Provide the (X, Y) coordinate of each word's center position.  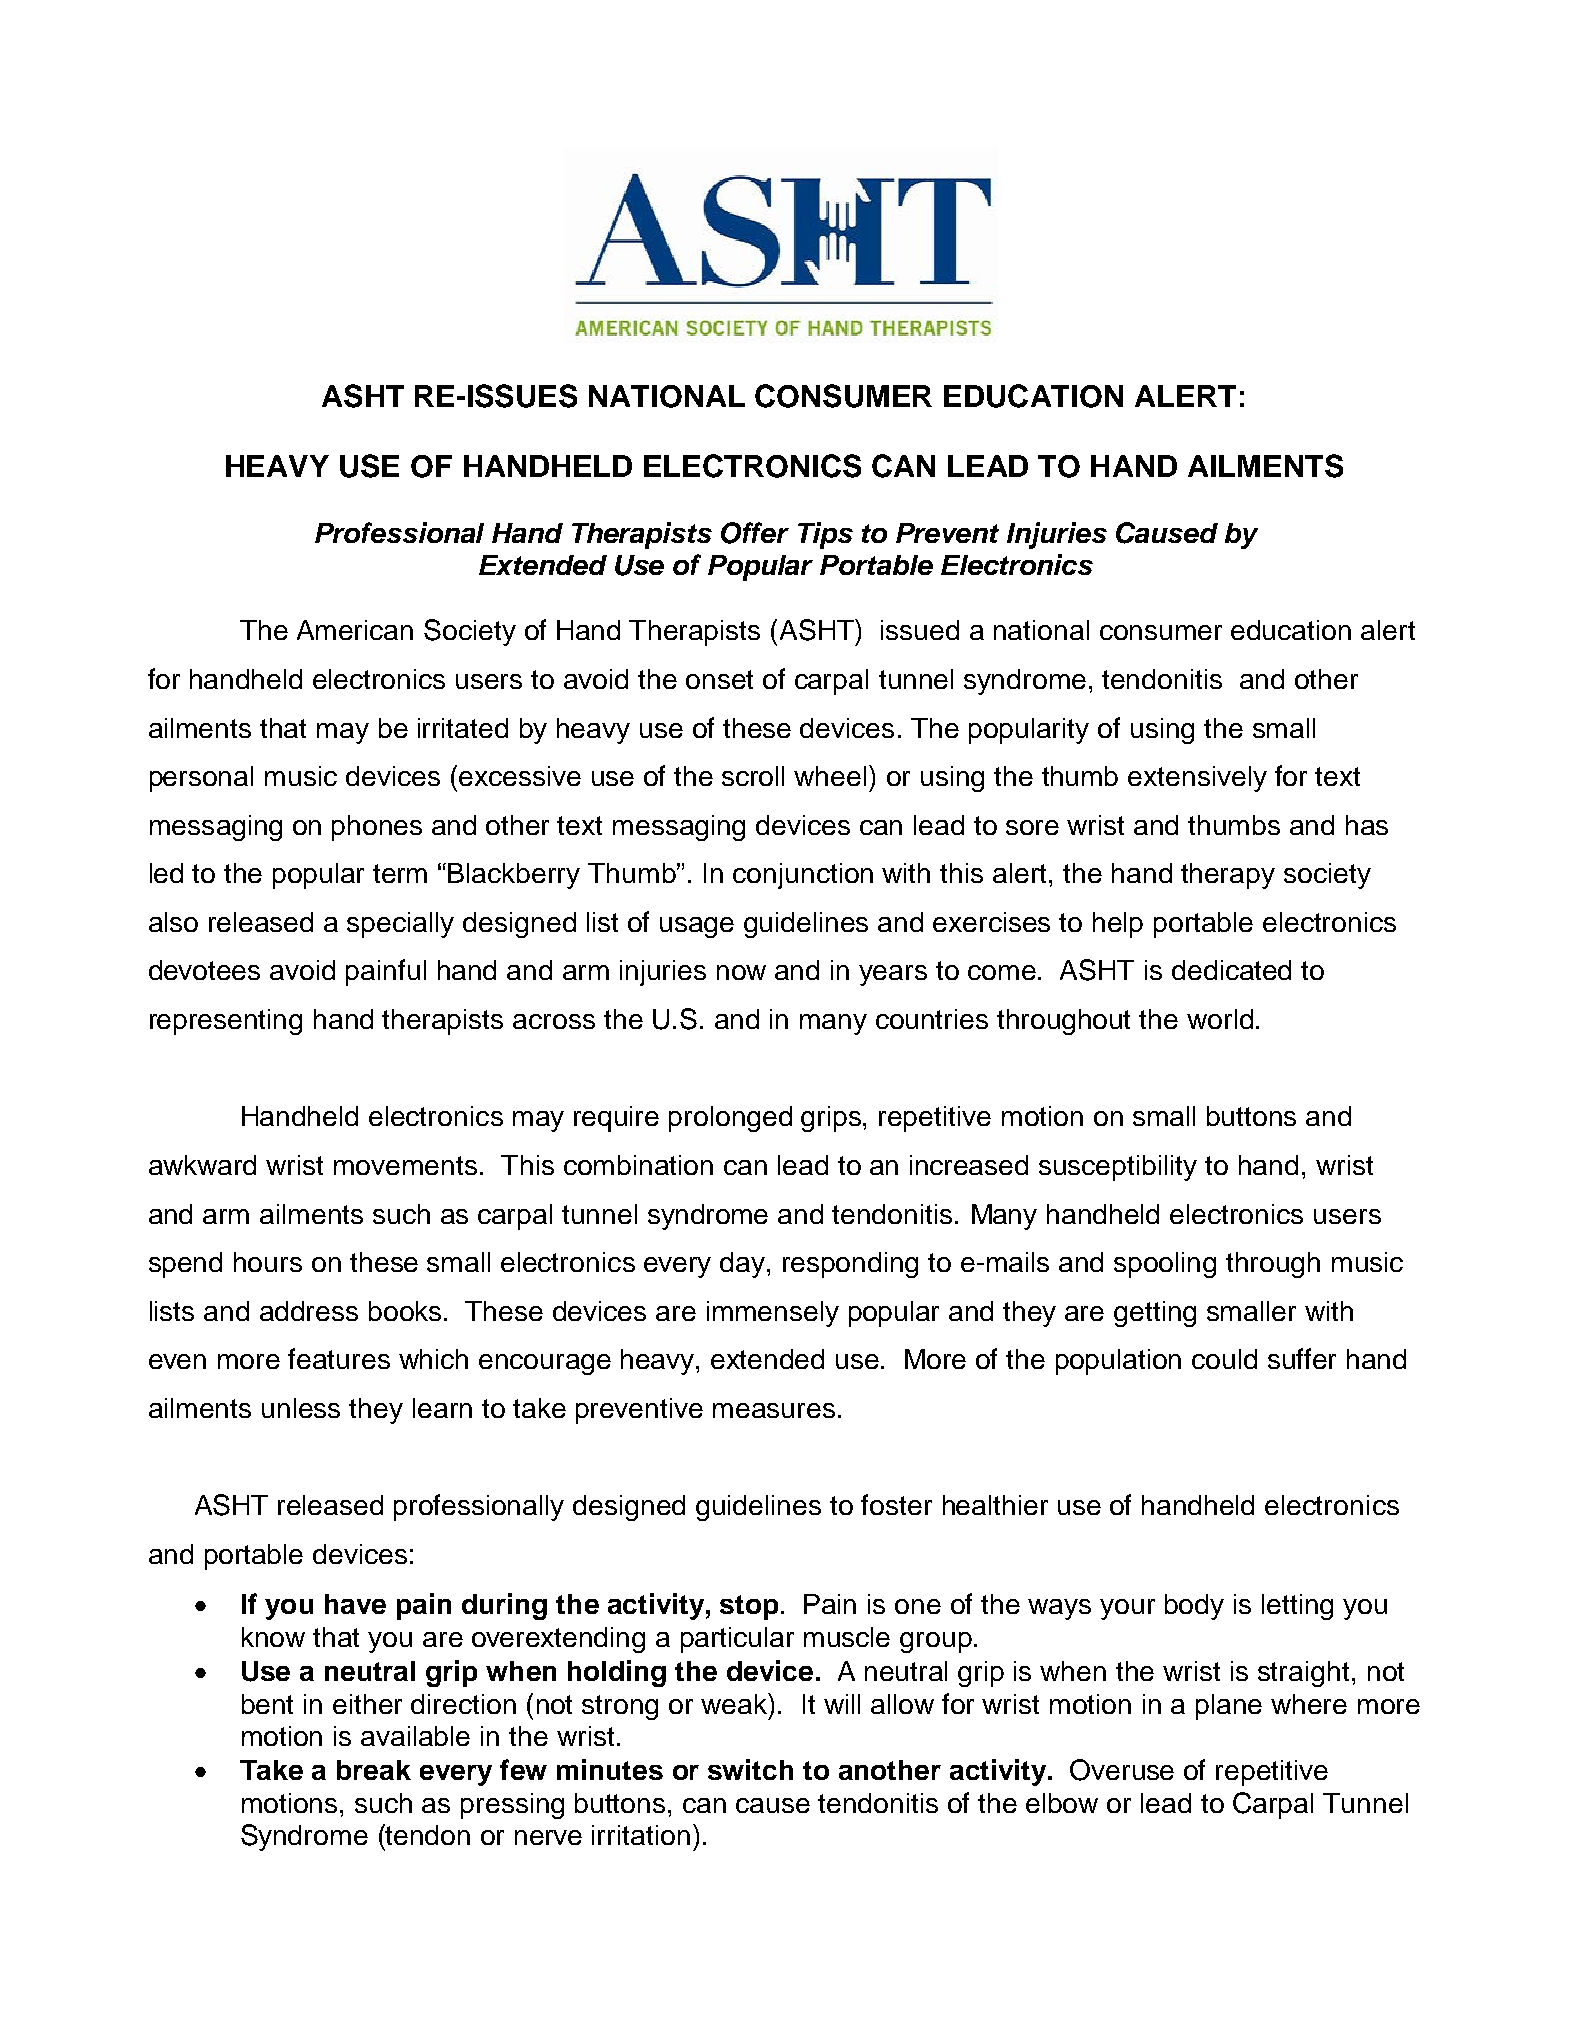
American (355, 630)
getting (1155, 1314)
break (374, 1770)
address (309, 1311)
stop (749, 1607)
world (1220, 1019)
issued (920, 630)
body (1194, 1607)
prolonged (730, 1119)
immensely (773, 1314)
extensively (1197, 779)
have (355, 1604)
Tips (825, 535)
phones (377, 828)
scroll (753, 776)
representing (226, 1022)
